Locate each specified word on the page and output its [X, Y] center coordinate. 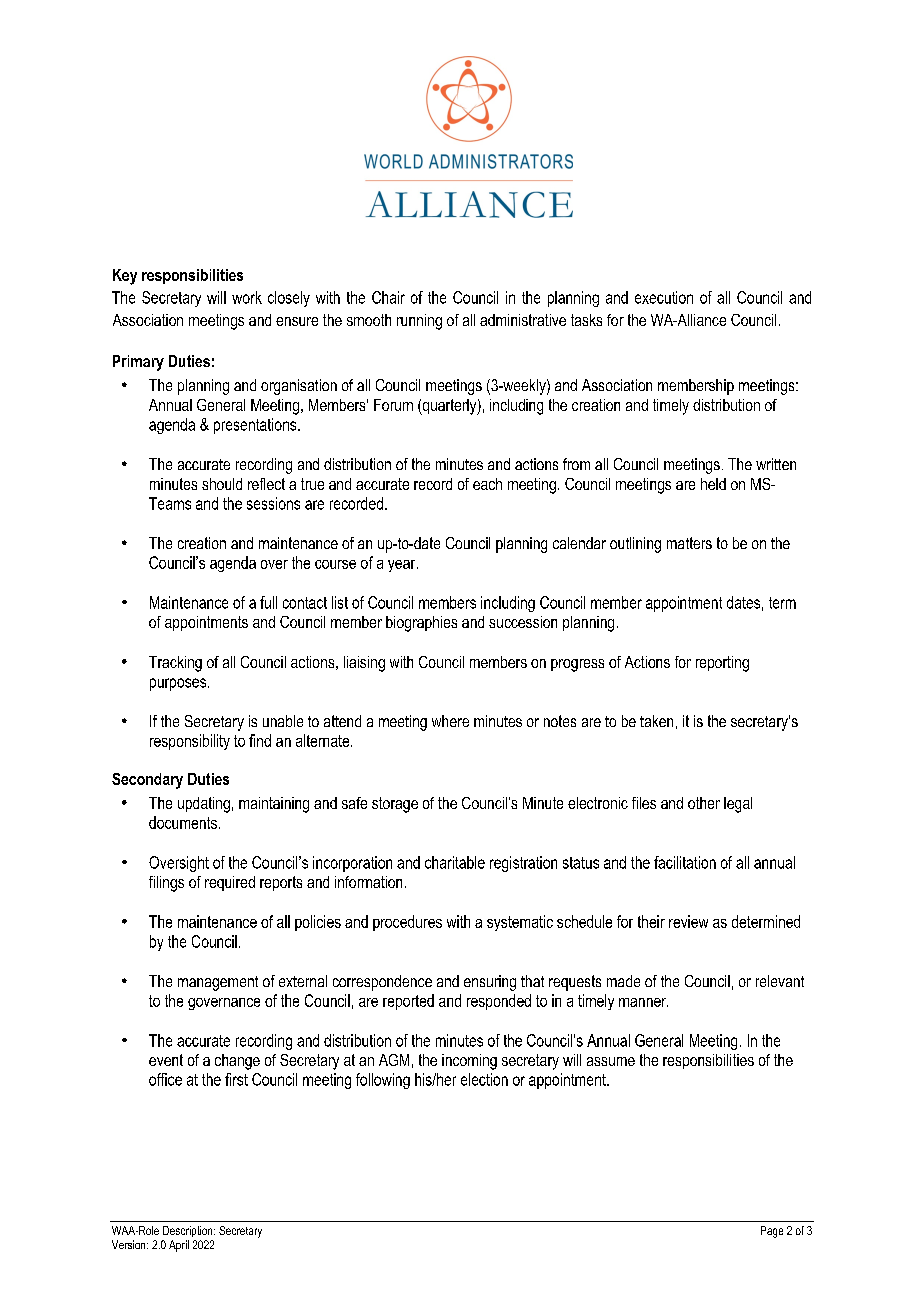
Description [189, 1231]
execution [664, 297]
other [704, 803]
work [247, 297]
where [450, 721]
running [419, 322]
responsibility [190, 742]
